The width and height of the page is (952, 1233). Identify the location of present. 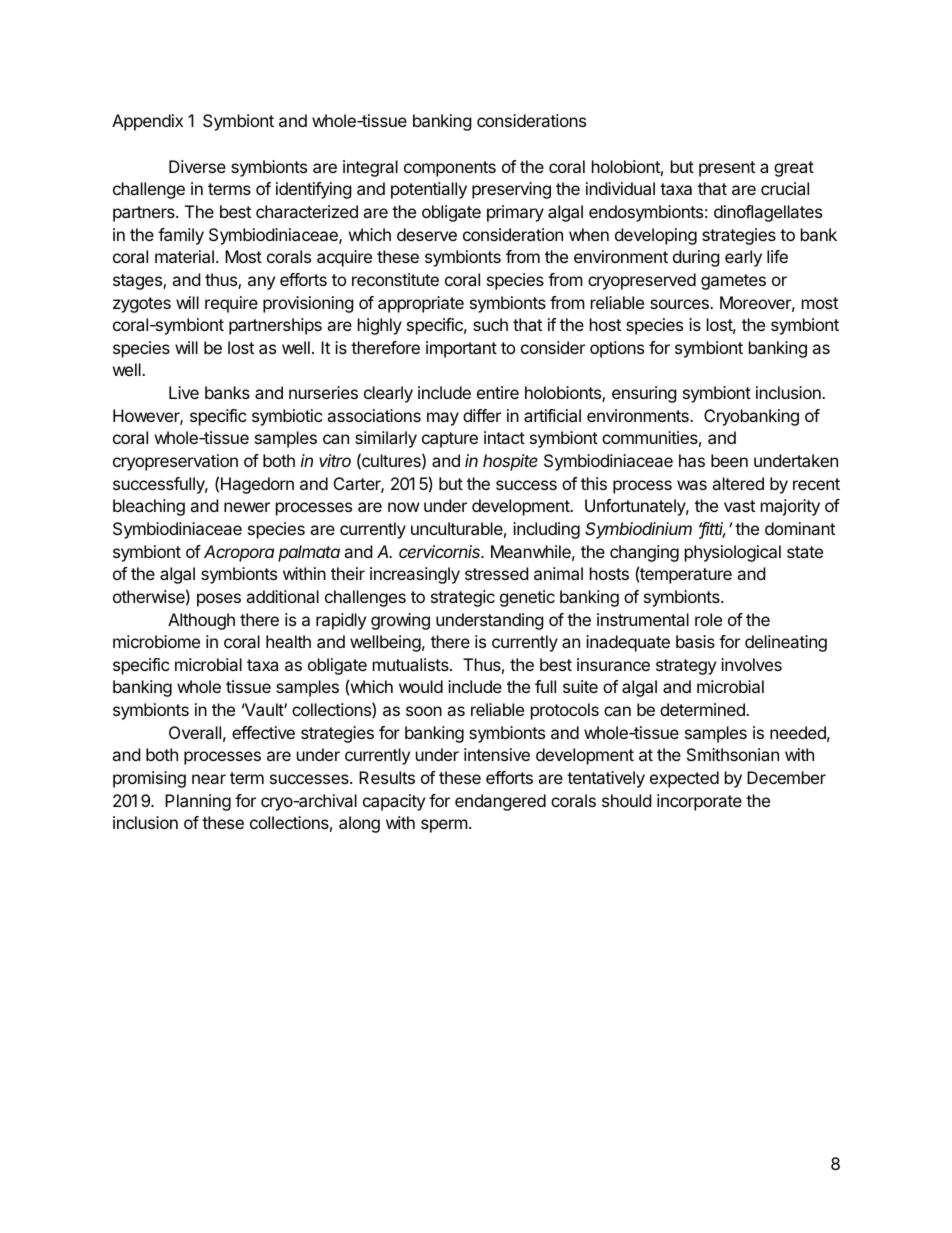
(727, 169).
